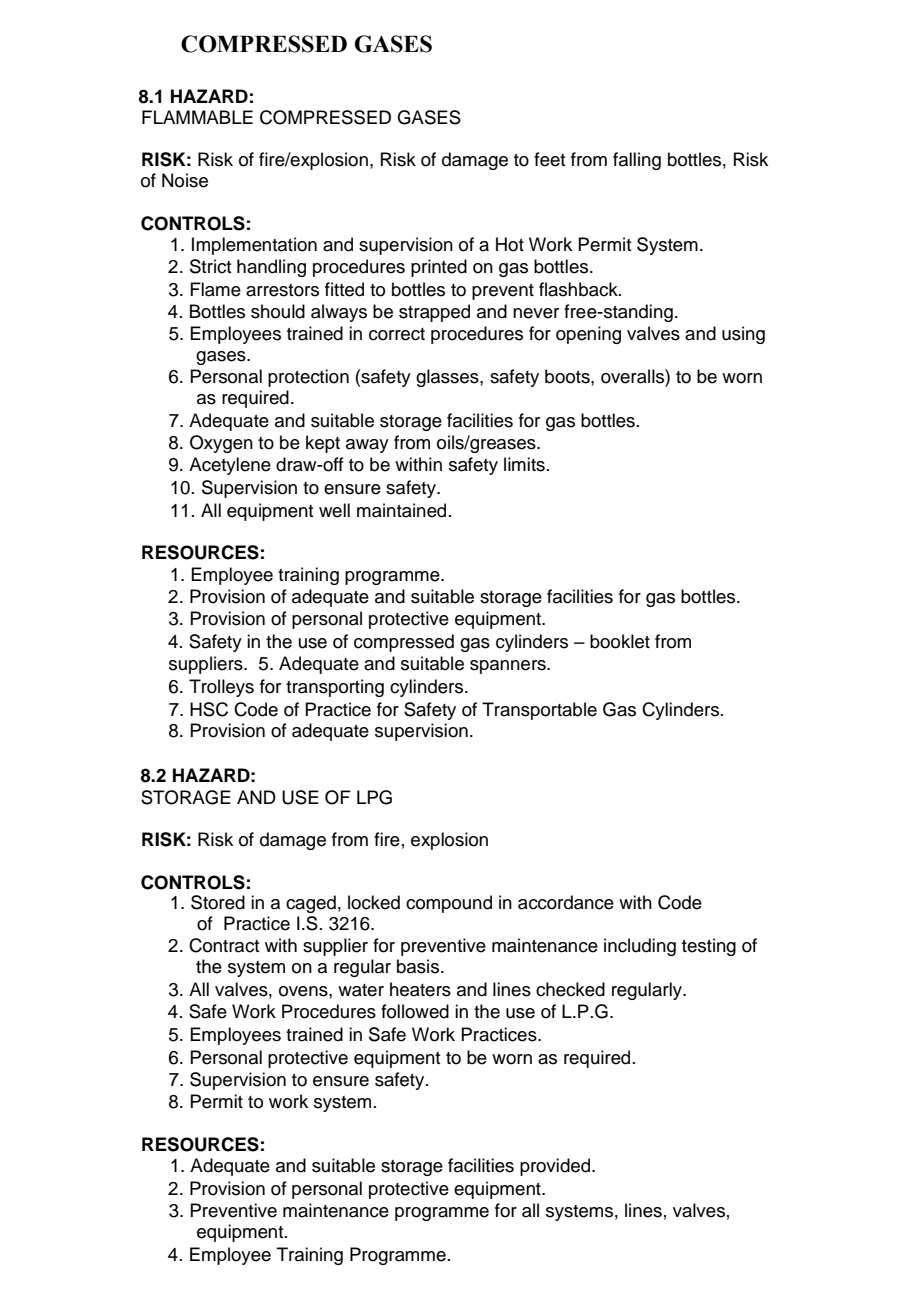 The width and height of the image is (924, 1309). Describe the element at coordinates (197, 117) in the image. I see `FLAMMABLE` at that location.
